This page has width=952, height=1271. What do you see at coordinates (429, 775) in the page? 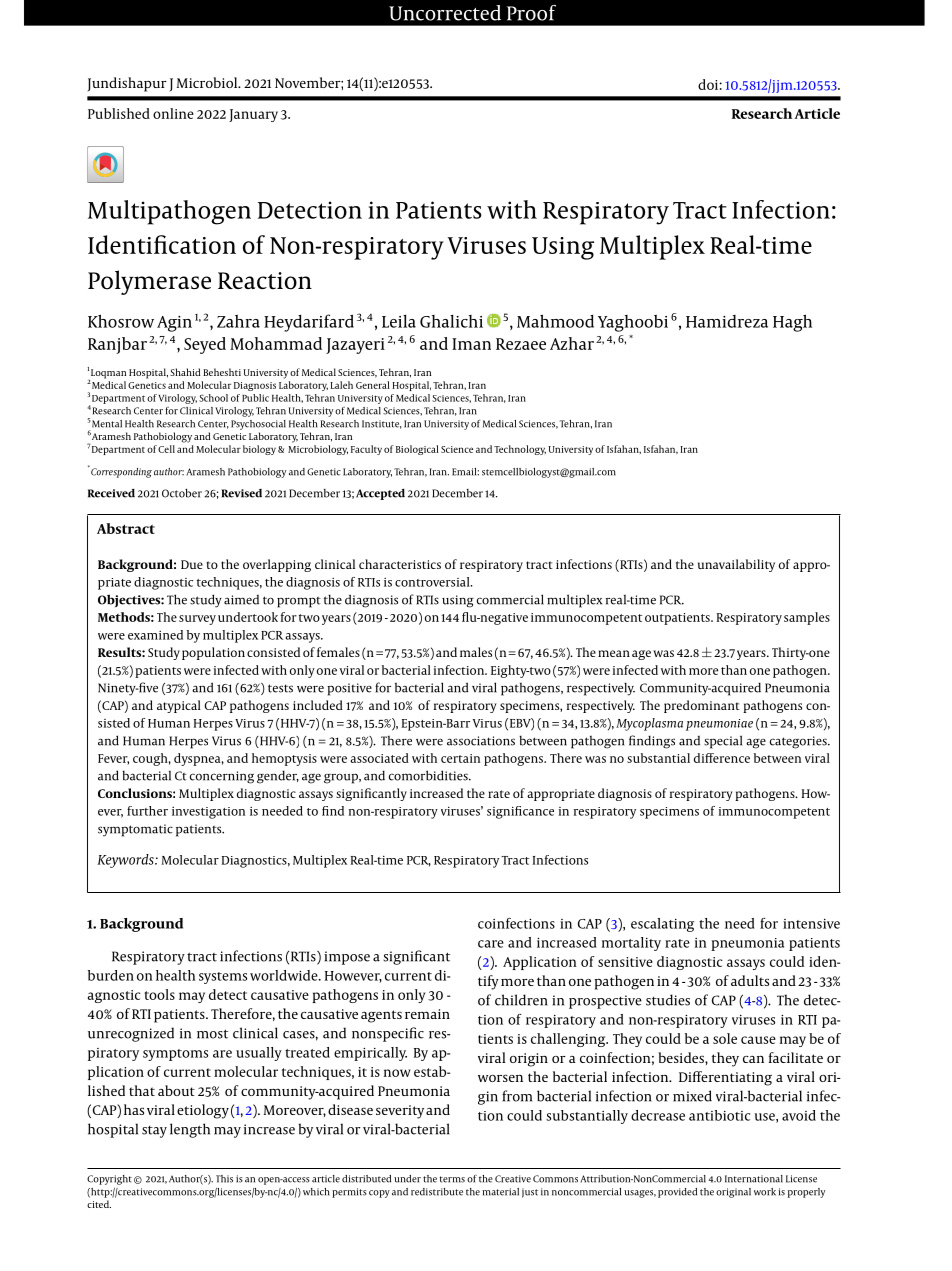
I see `comorbidities` at bounding box center [429, 775].
